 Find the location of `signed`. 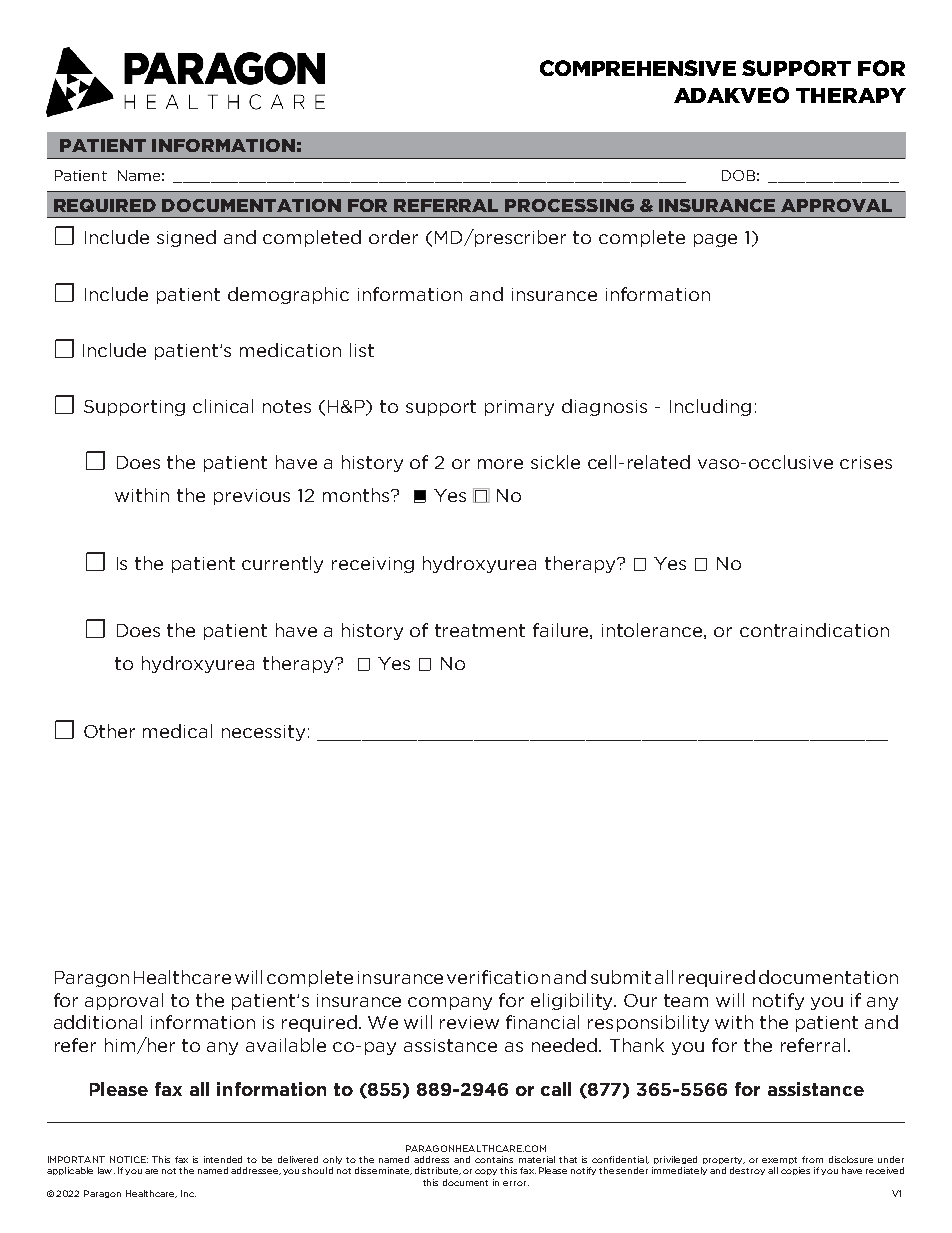

signed is located at coordinates (186, 238).
